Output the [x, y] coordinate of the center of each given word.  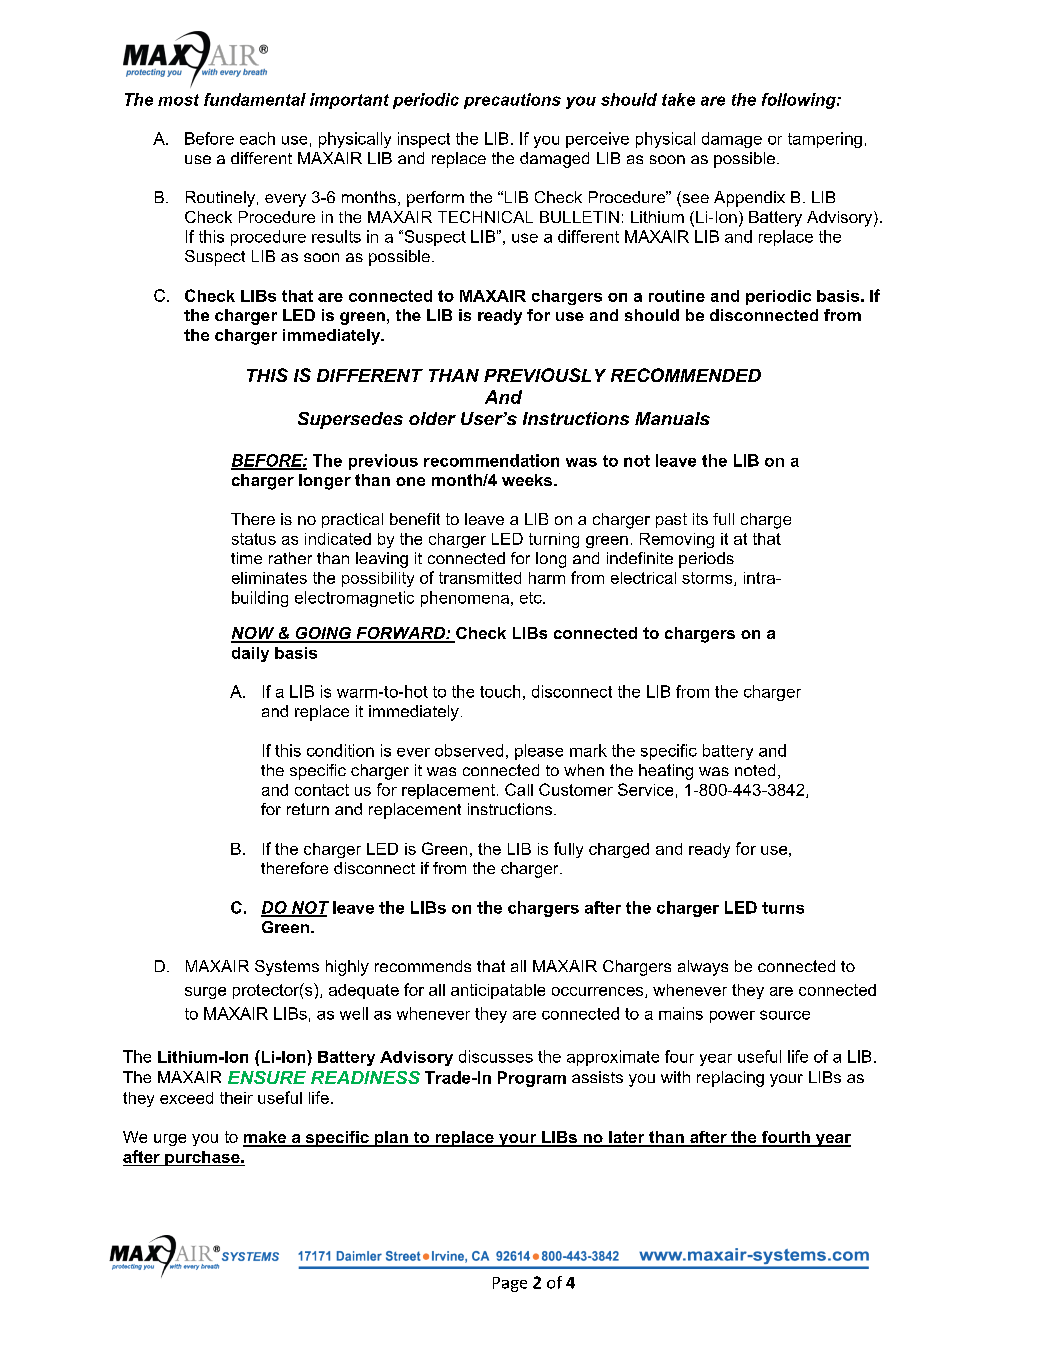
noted [755, 770]
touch [500, 691]
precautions [512, 101]
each [257, 138]
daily [250, 654]
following [800, 101]
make [265, 1138]
